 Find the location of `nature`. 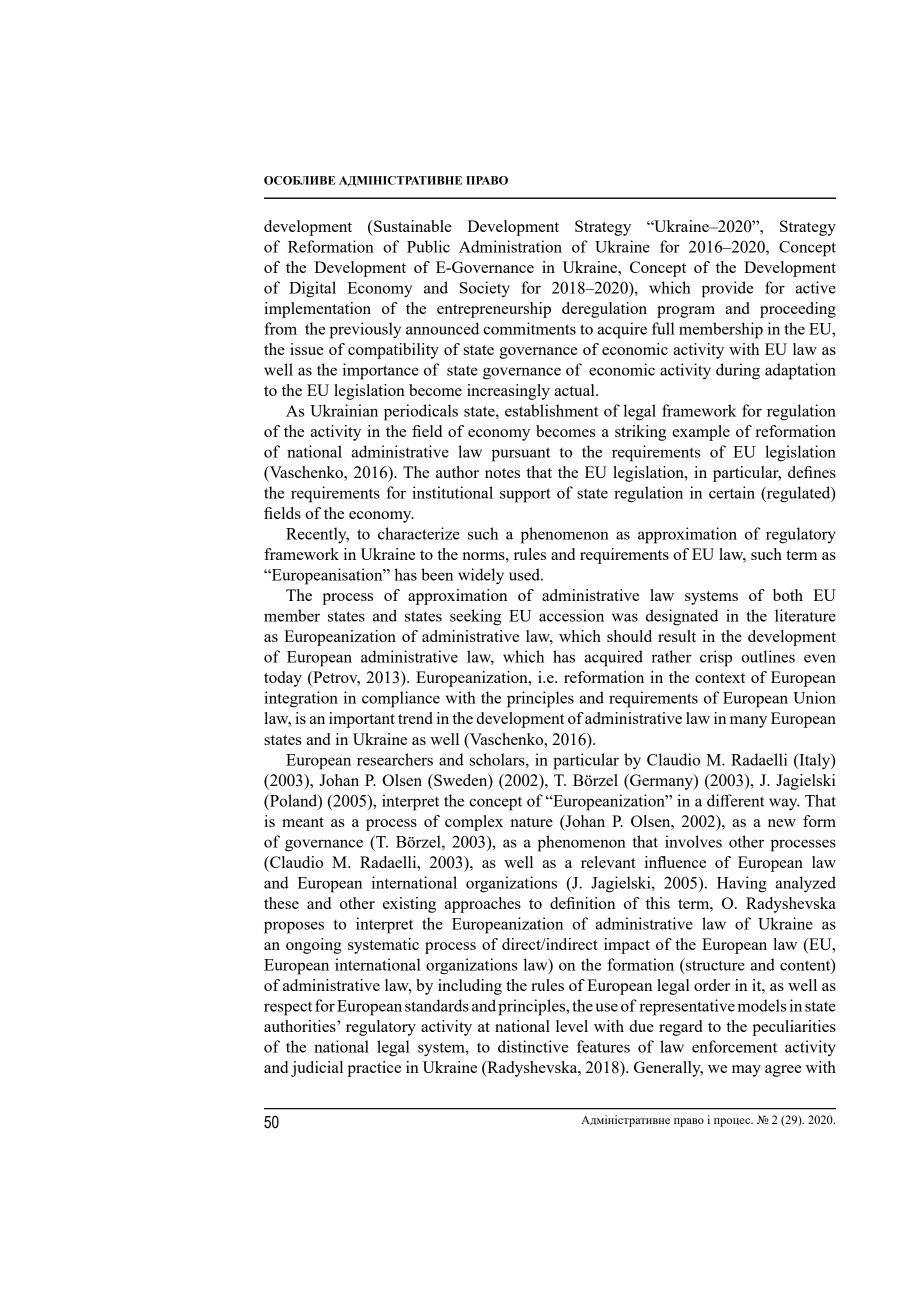

nature is located at coordinates (531, 822).
